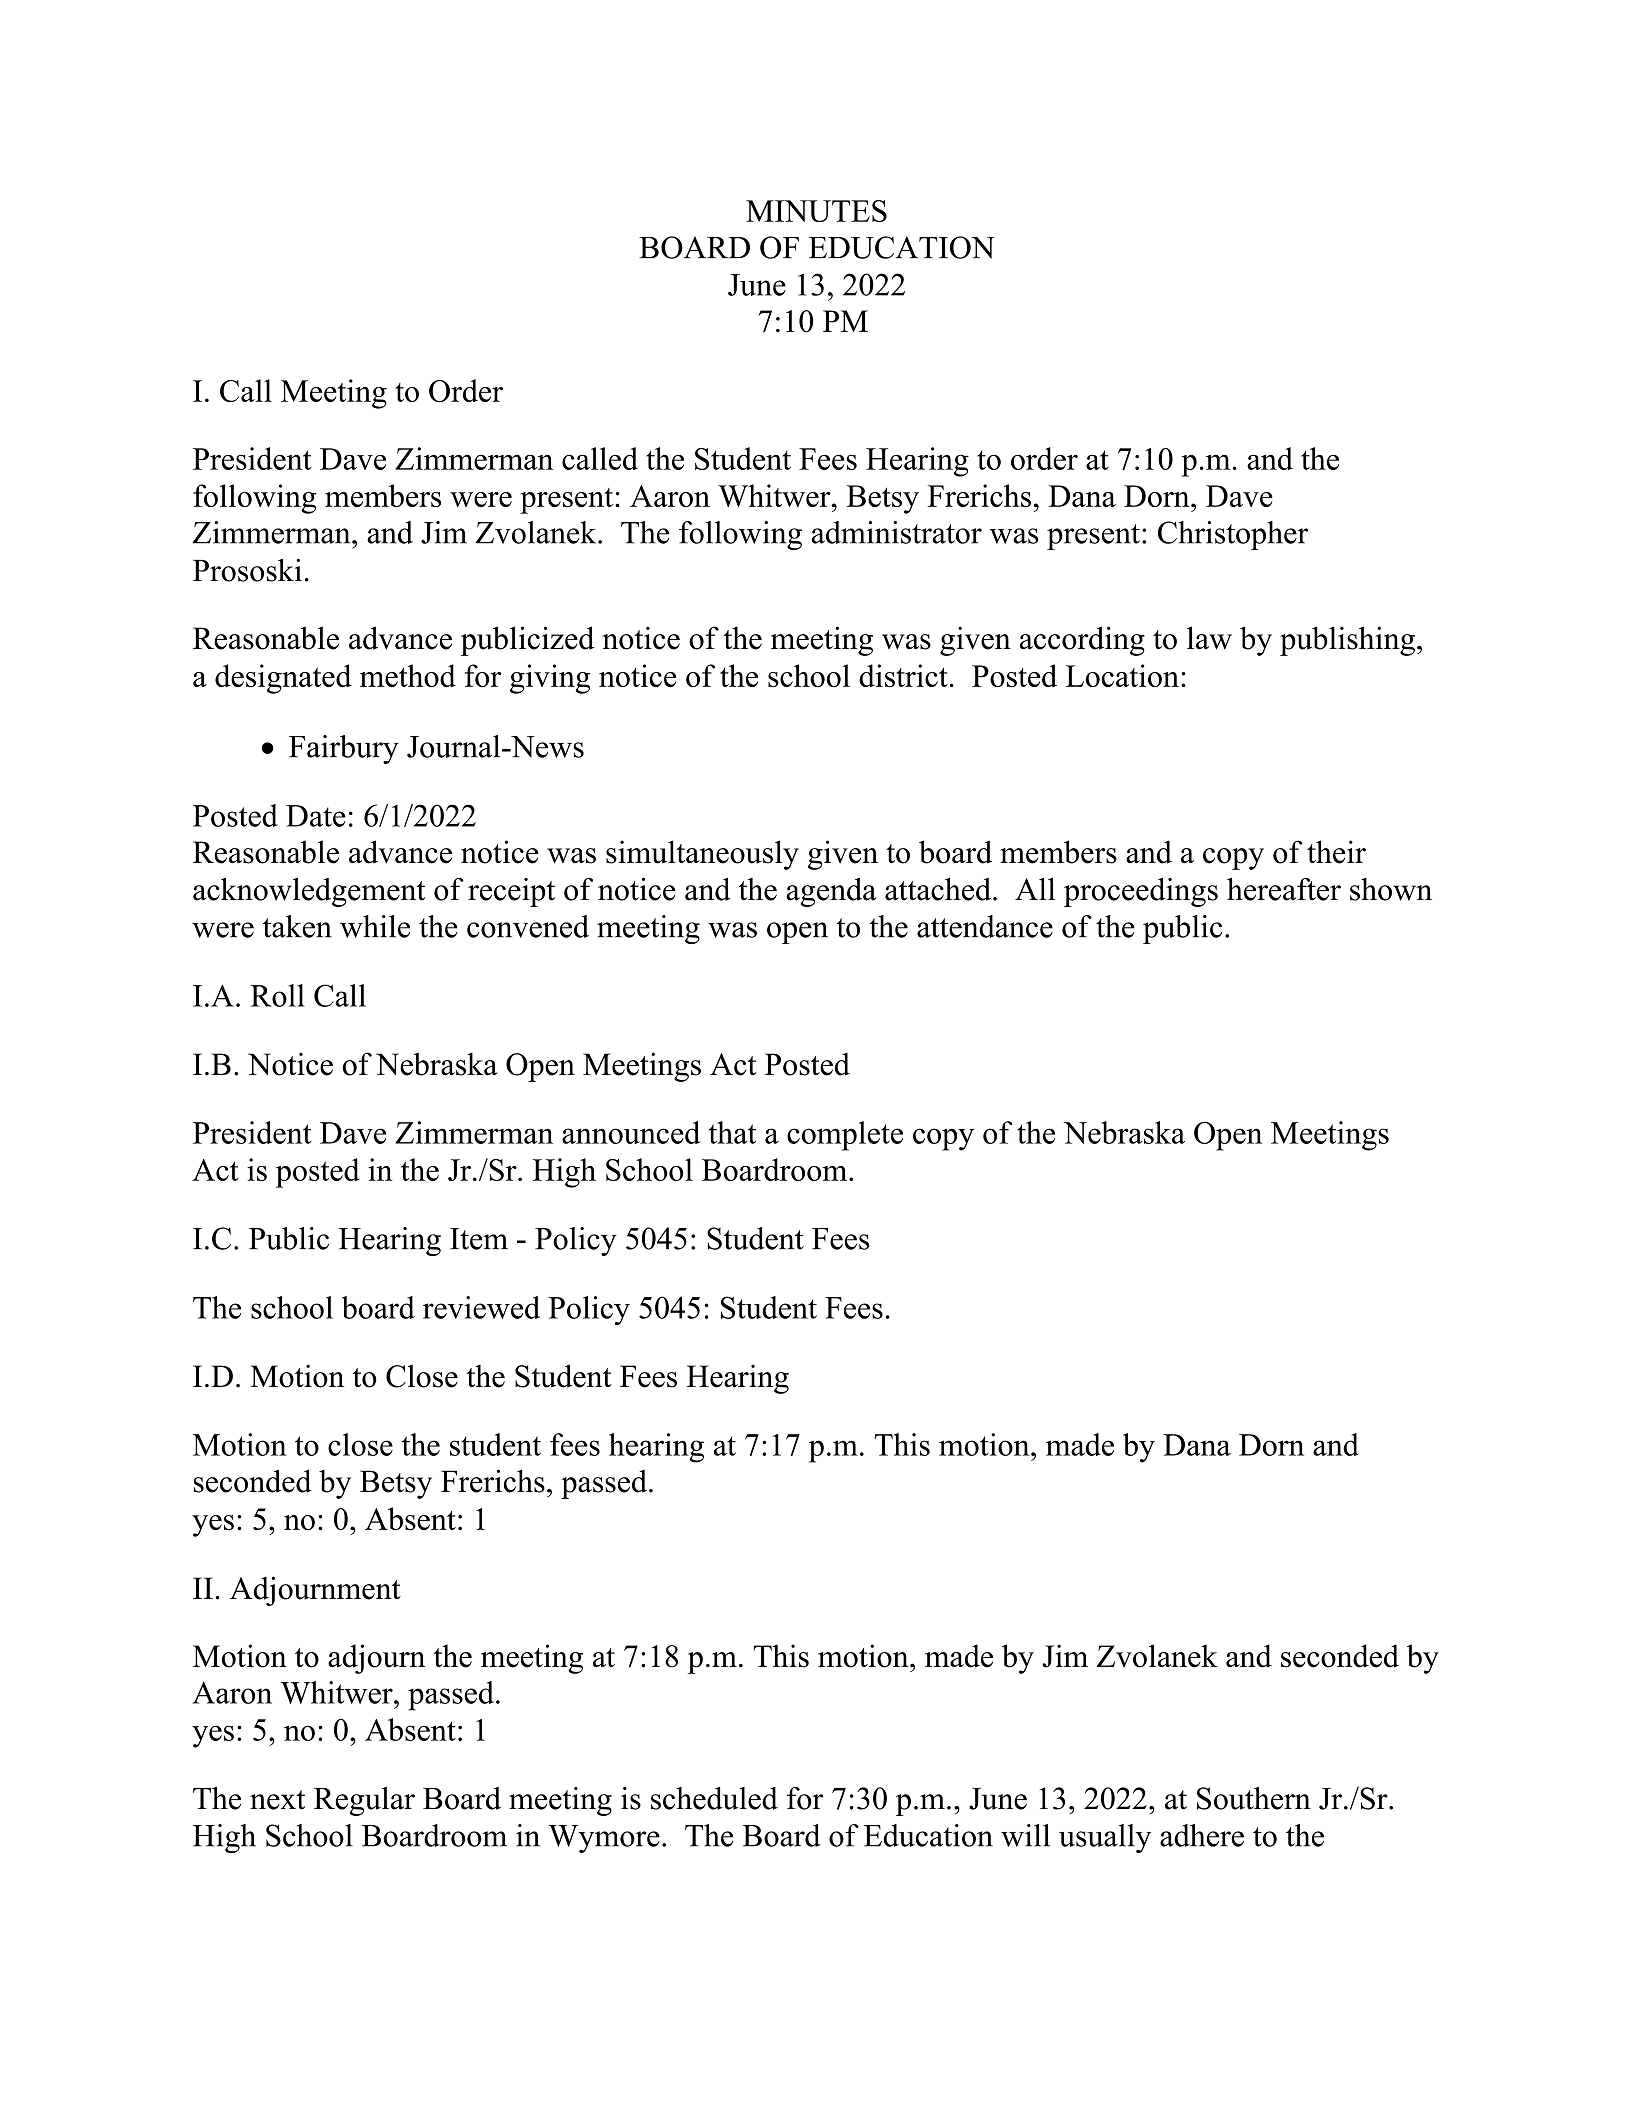  I want to click on Christopher, so click(1233, 535).
